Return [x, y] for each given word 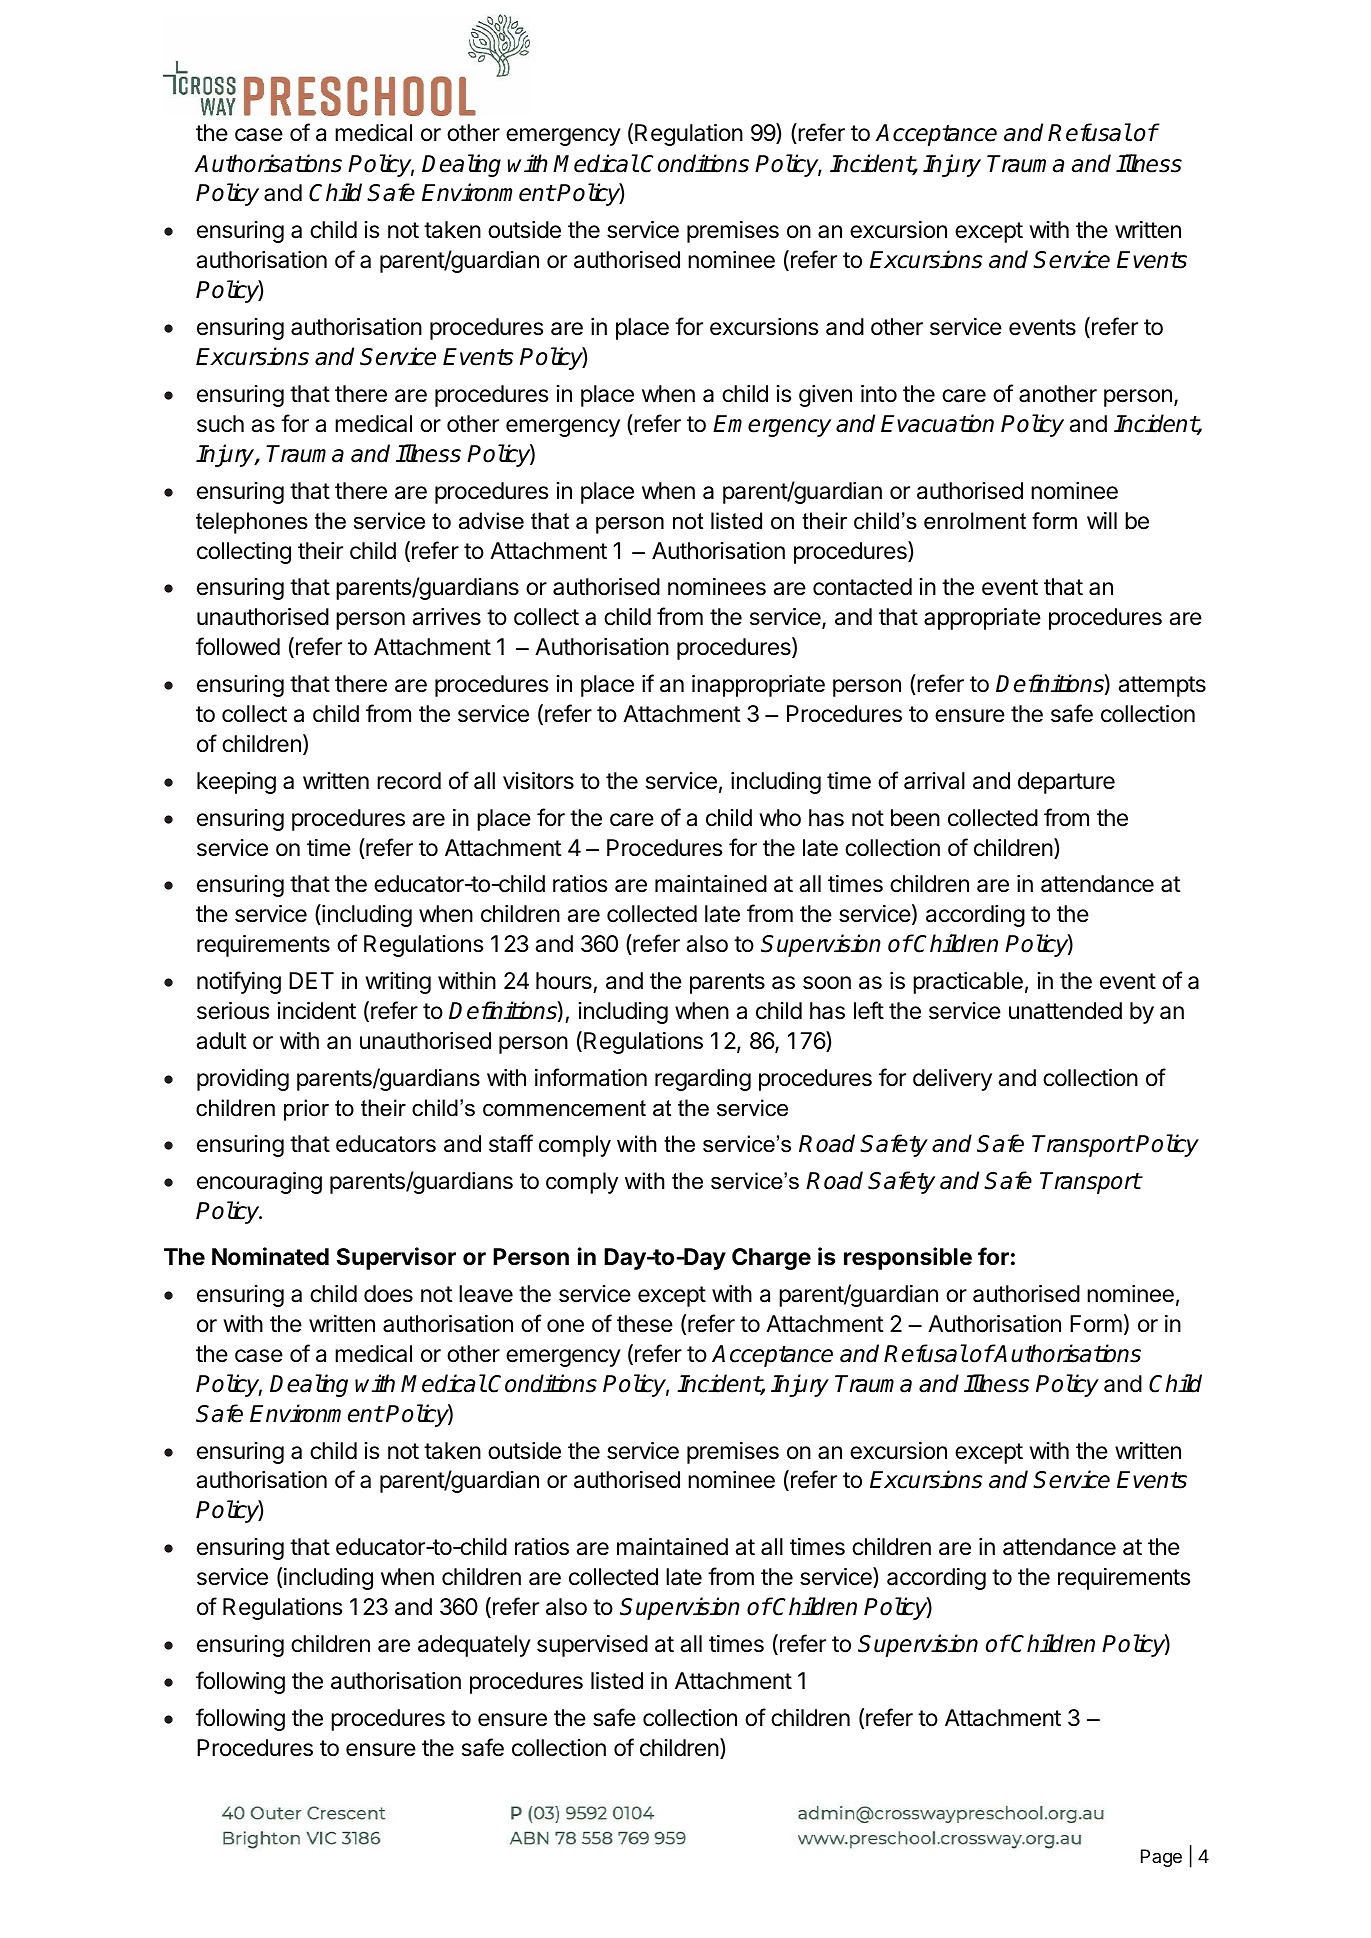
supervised [592, 1646]
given [825, 396]
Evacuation [937, 423]
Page [1161, 1858]
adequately [474, 1646]
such [220, 424]
